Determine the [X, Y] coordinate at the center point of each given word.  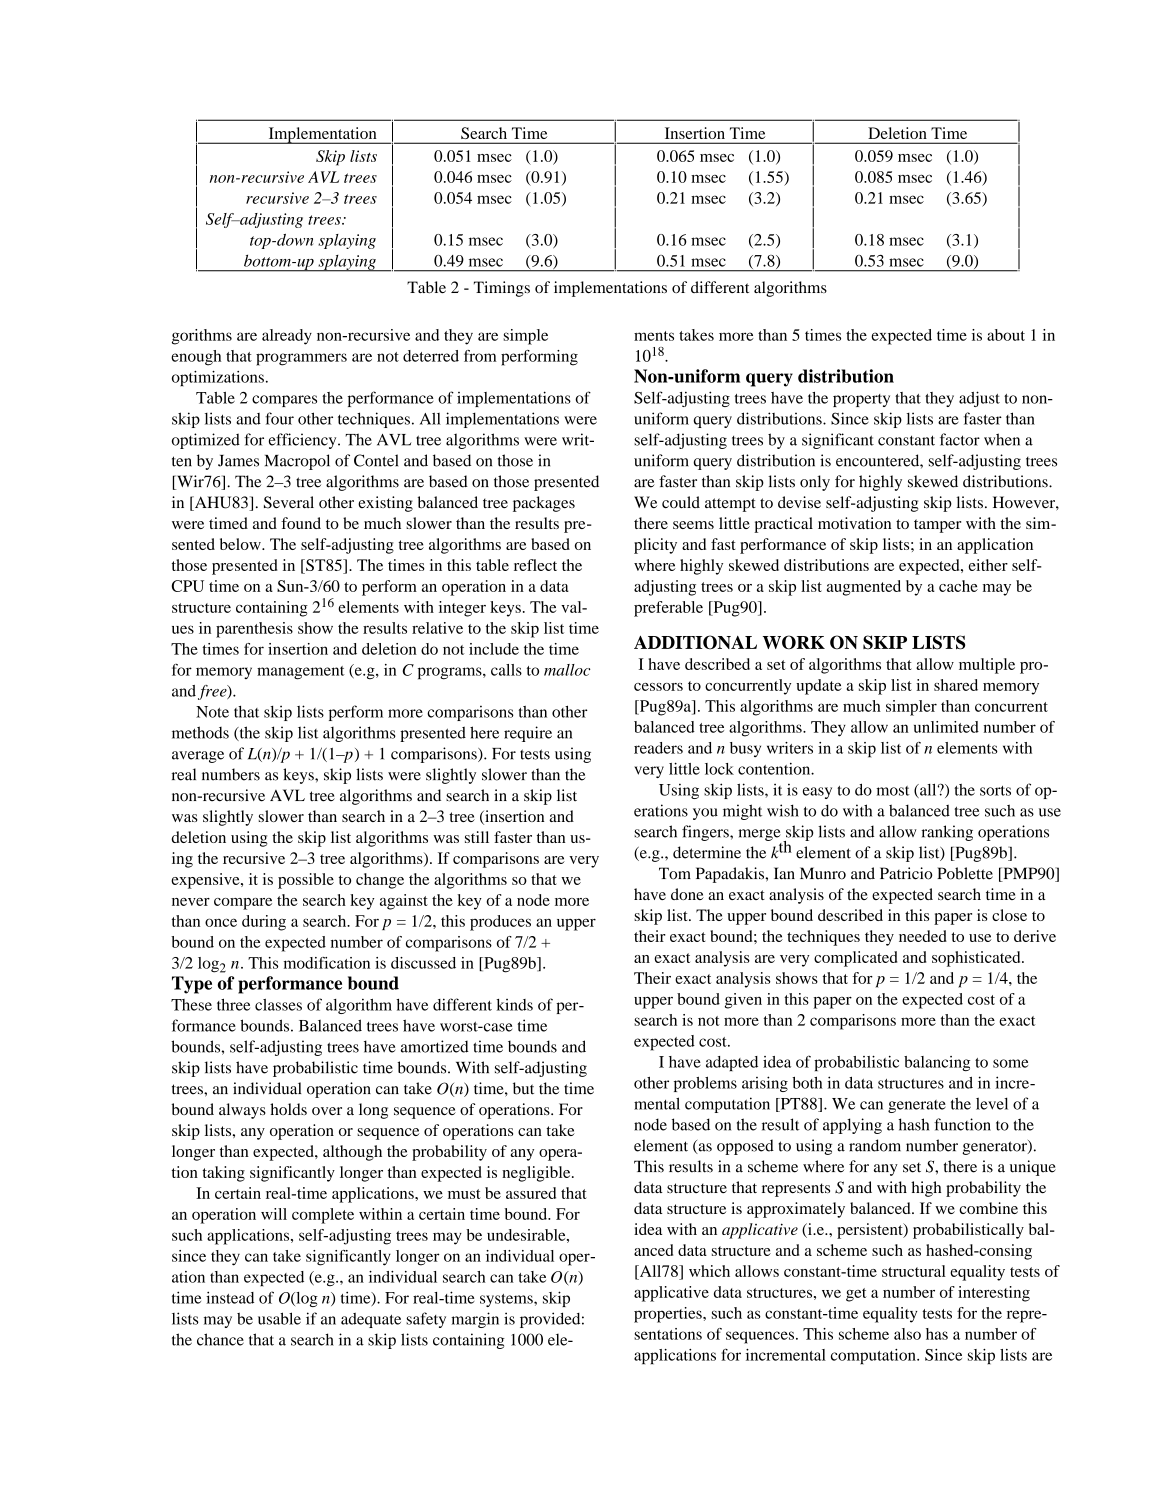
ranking [947, 833]
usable [279, 1318]
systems [507, 1300]
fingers [706, 833]
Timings [502, 289]
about [1006, 335]
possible [306, 881]
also [907, 1334]
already [287, 337]
